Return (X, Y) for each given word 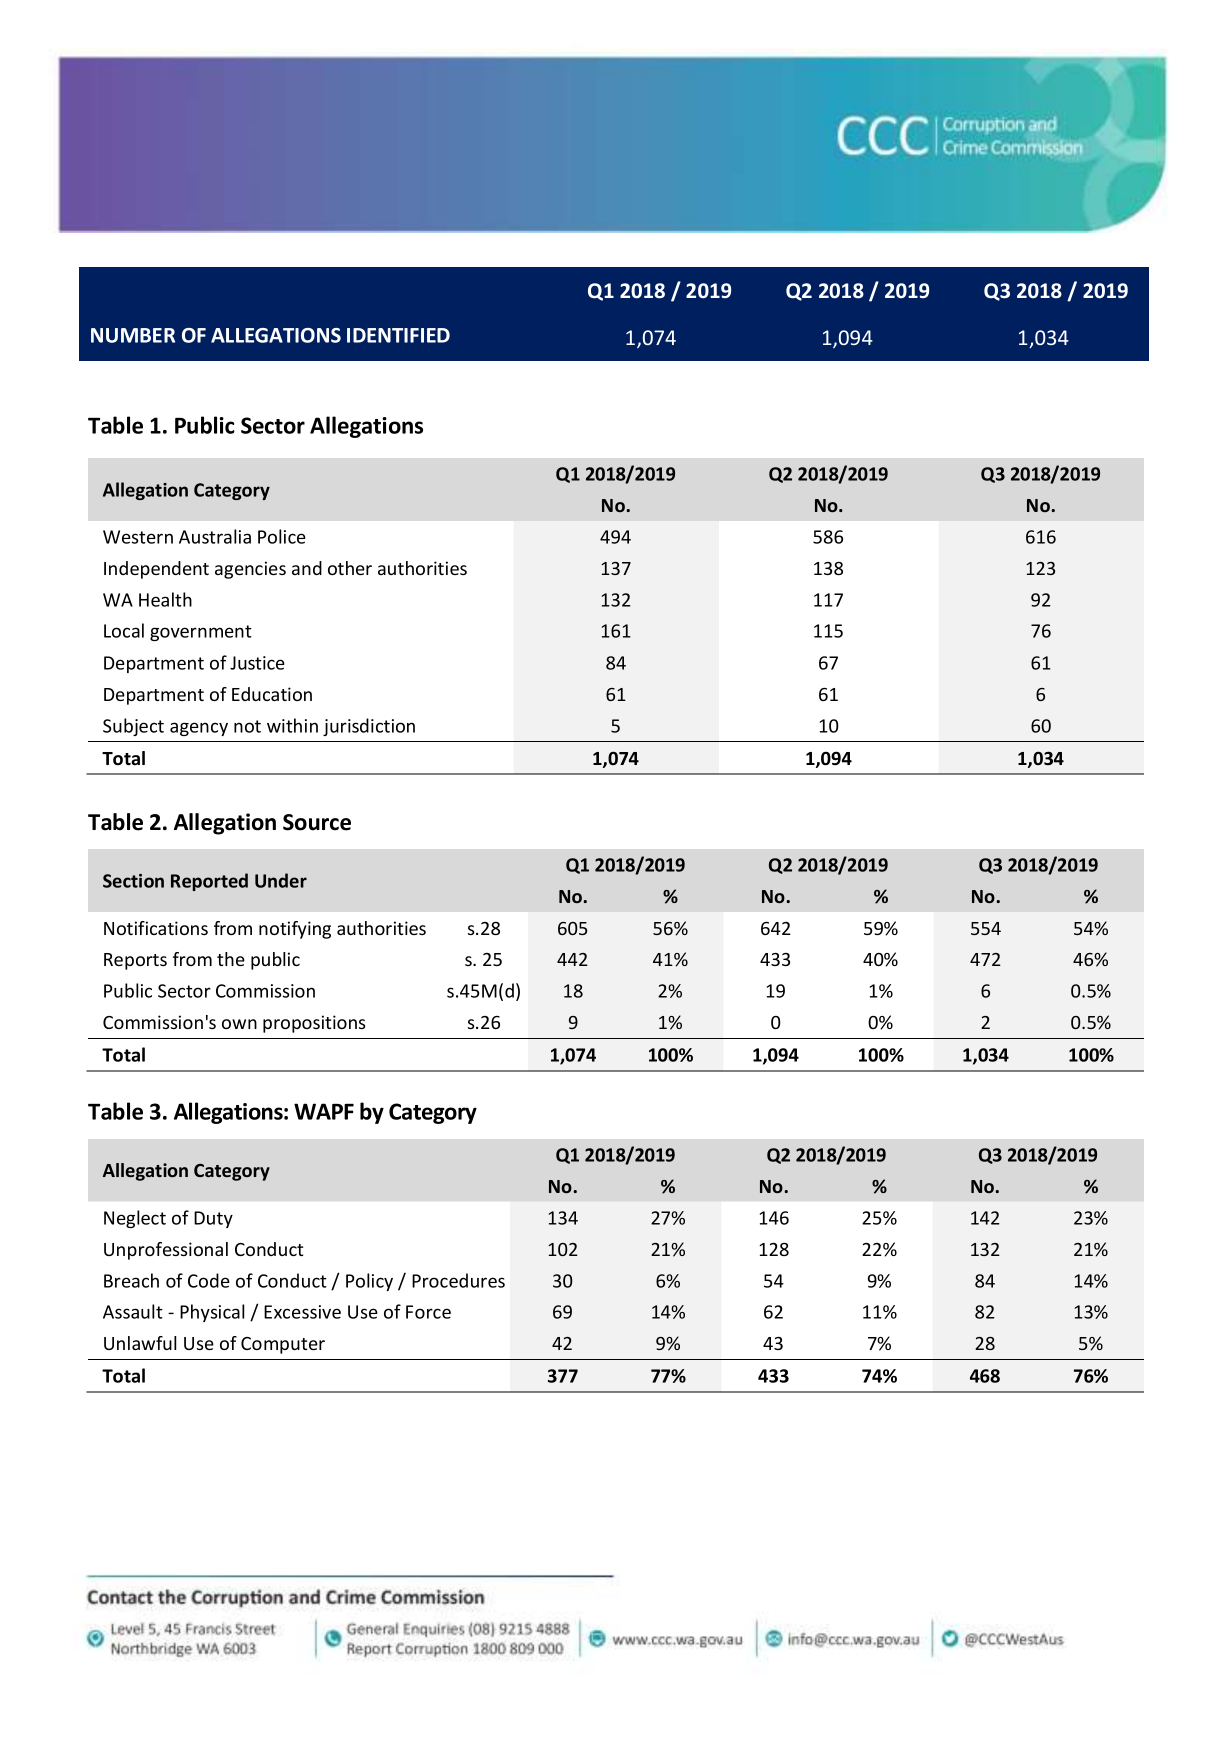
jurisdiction (369, 727)
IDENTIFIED (398, 335)
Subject (133, 727)
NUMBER (133, 335)
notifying (295, 930)
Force (428, 1312)
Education (272, 694)
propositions (314, 1024)
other (350, 568)
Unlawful (140, 1343)
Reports (135, 961)
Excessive (302, 1312)
